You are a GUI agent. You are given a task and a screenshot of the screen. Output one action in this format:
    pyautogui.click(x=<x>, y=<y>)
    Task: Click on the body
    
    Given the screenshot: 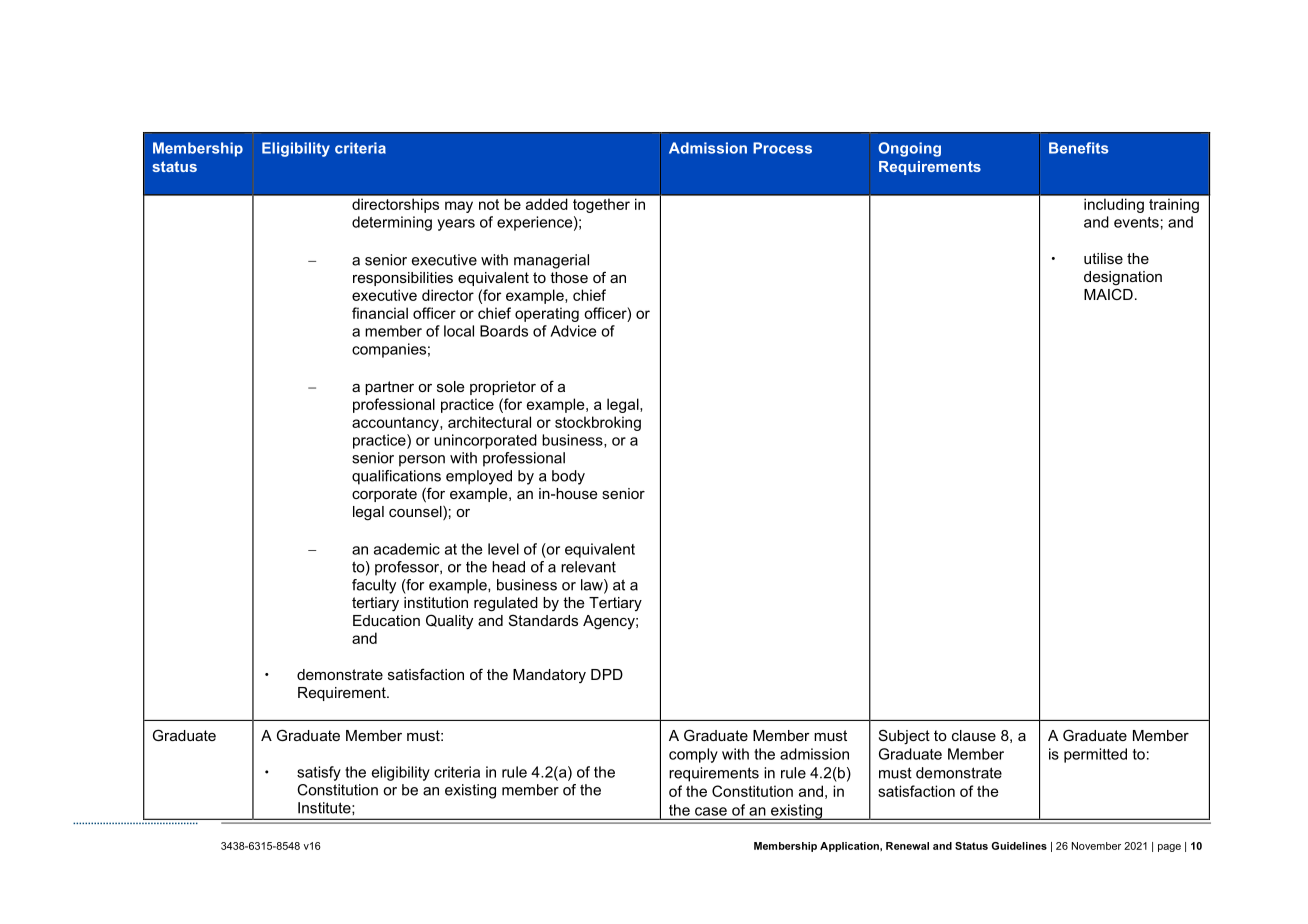 What is the action you would take?
    pyautogui.click(x=568, y=477)
